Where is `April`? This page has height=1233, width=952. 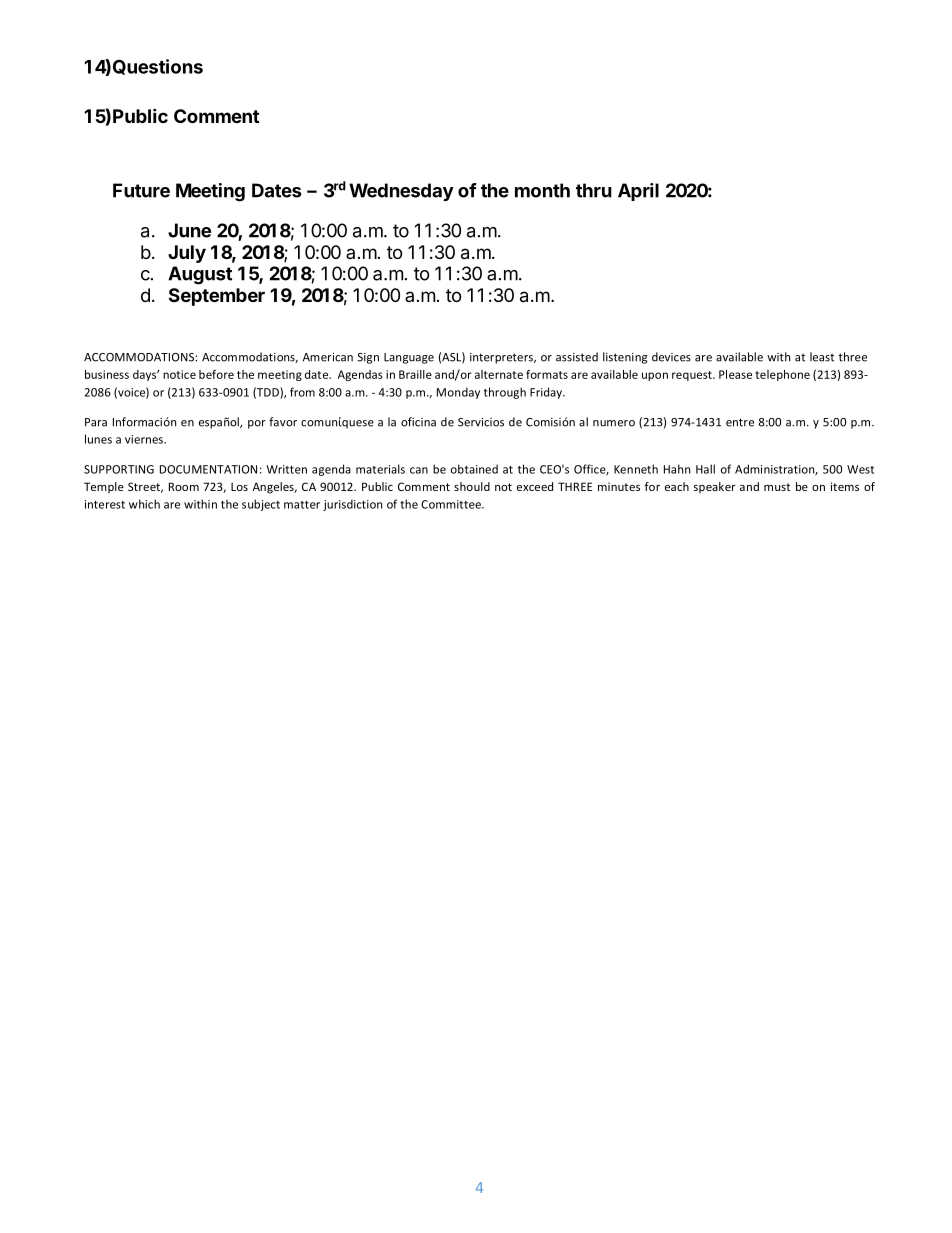 April is located at coordinates (638, 192).
